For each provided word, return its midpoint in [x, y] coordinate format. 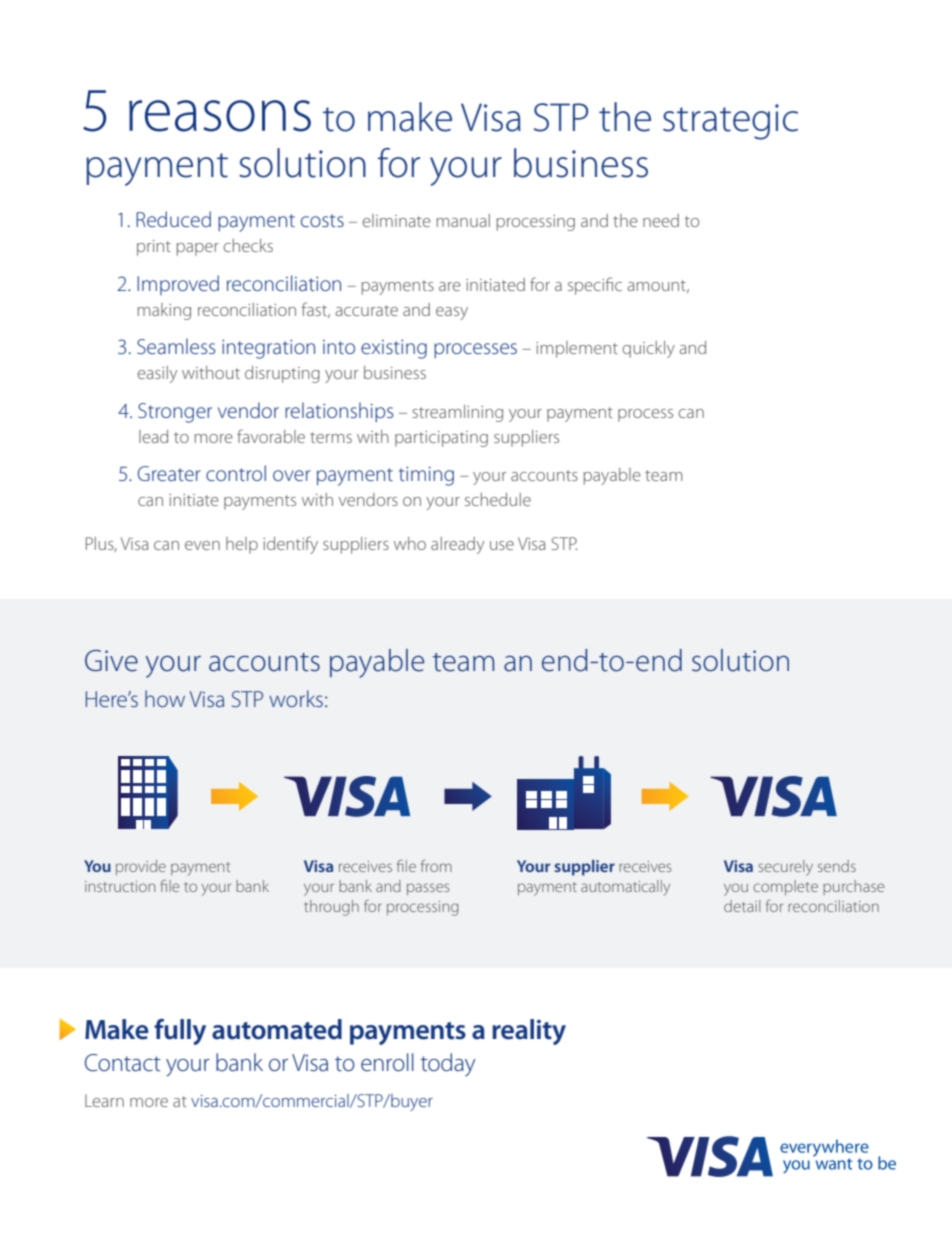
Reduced [173, 219]
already [457, 545]
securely [785, 868]
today [448, 1064]
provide [141, 867]
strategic [730, 122]
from [436, 865]
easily [157, 374]
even [202, 545]
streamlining [457, 413]
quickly [648, 349]
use [502, 545]
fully [180, 1032]
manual [463, 220]
